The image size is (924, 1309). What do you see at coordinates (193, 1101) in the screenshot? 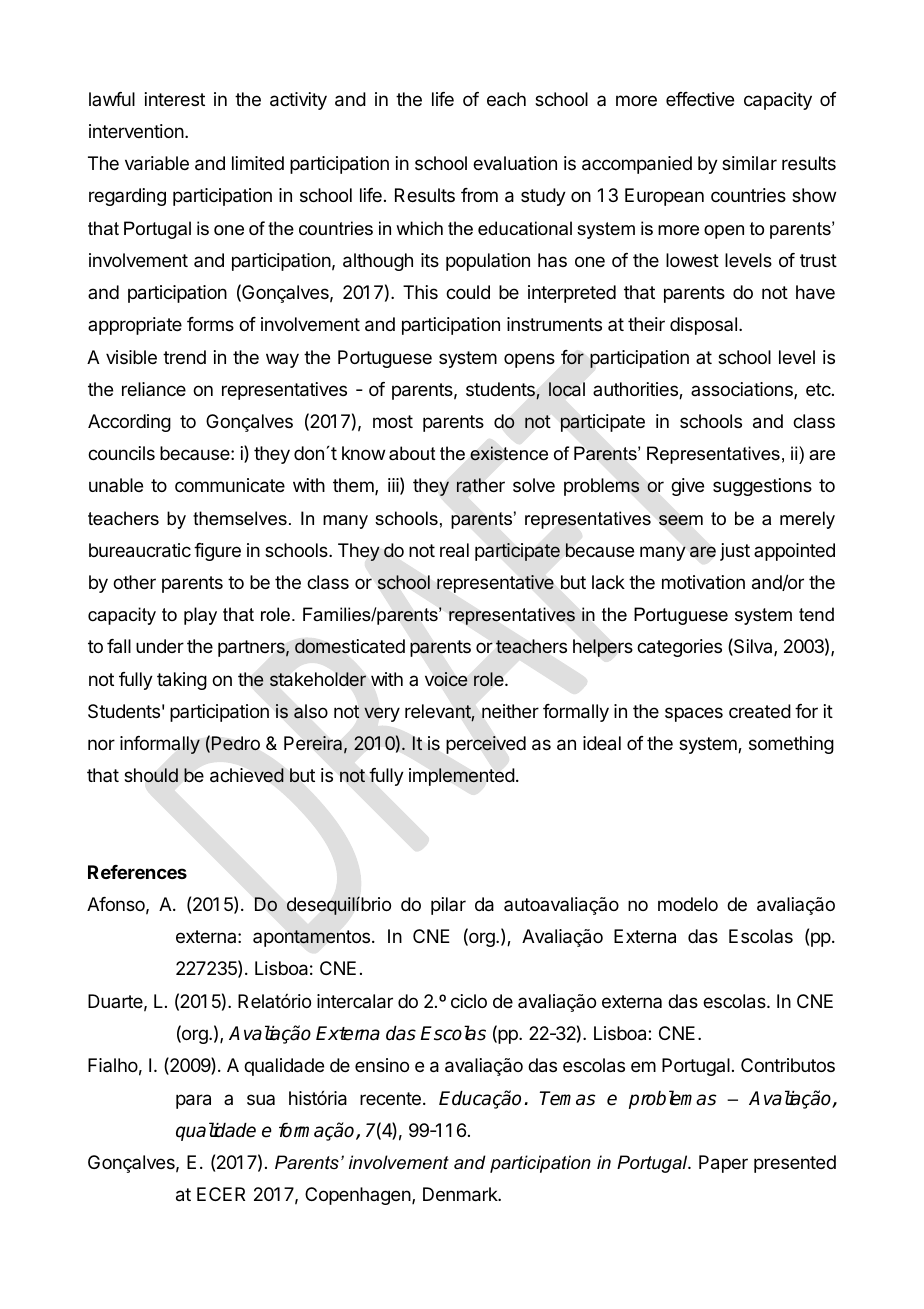
I see `para` at bounding box center [193, 1101].
